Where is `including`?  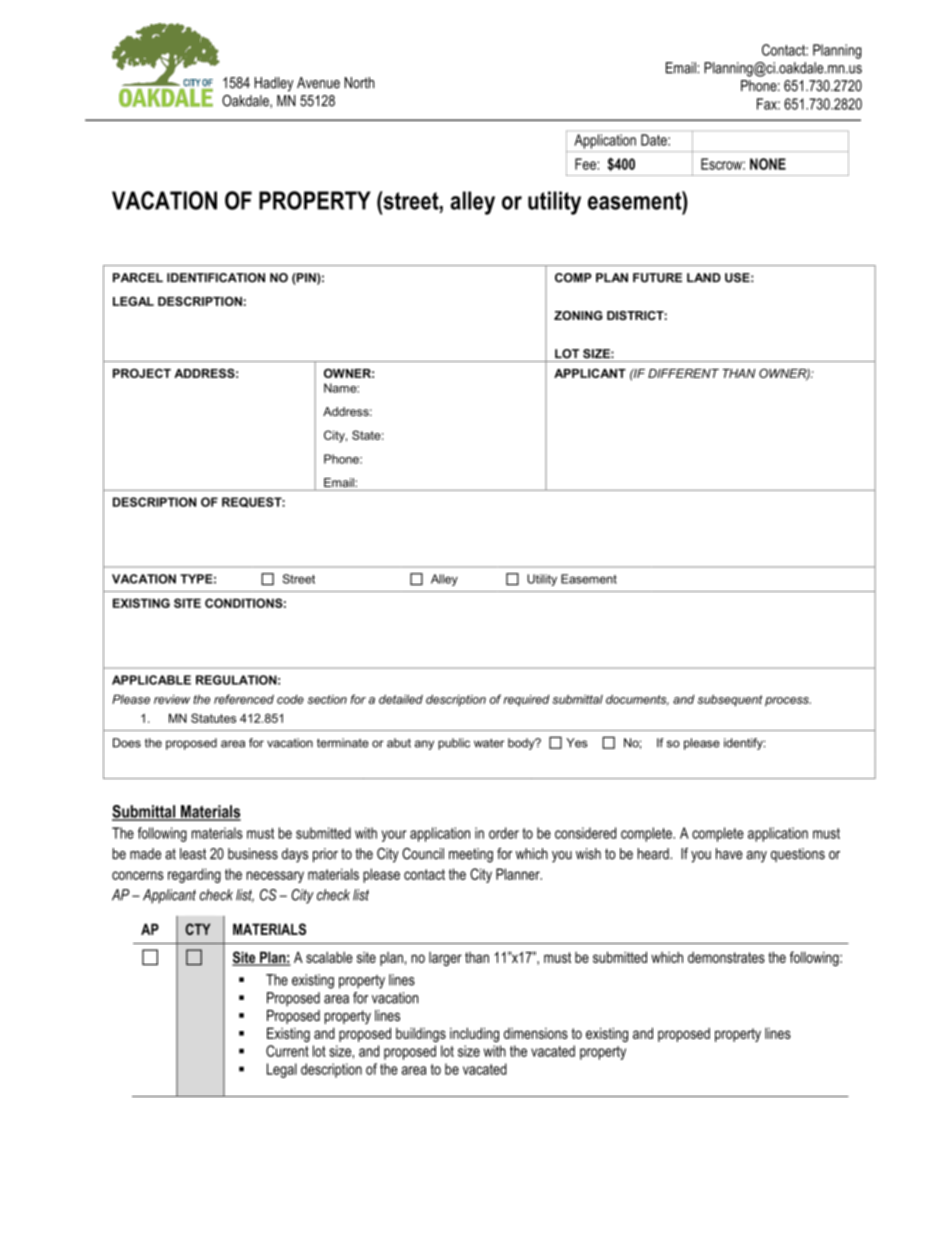 including is located at coordinates (474, 1034).
